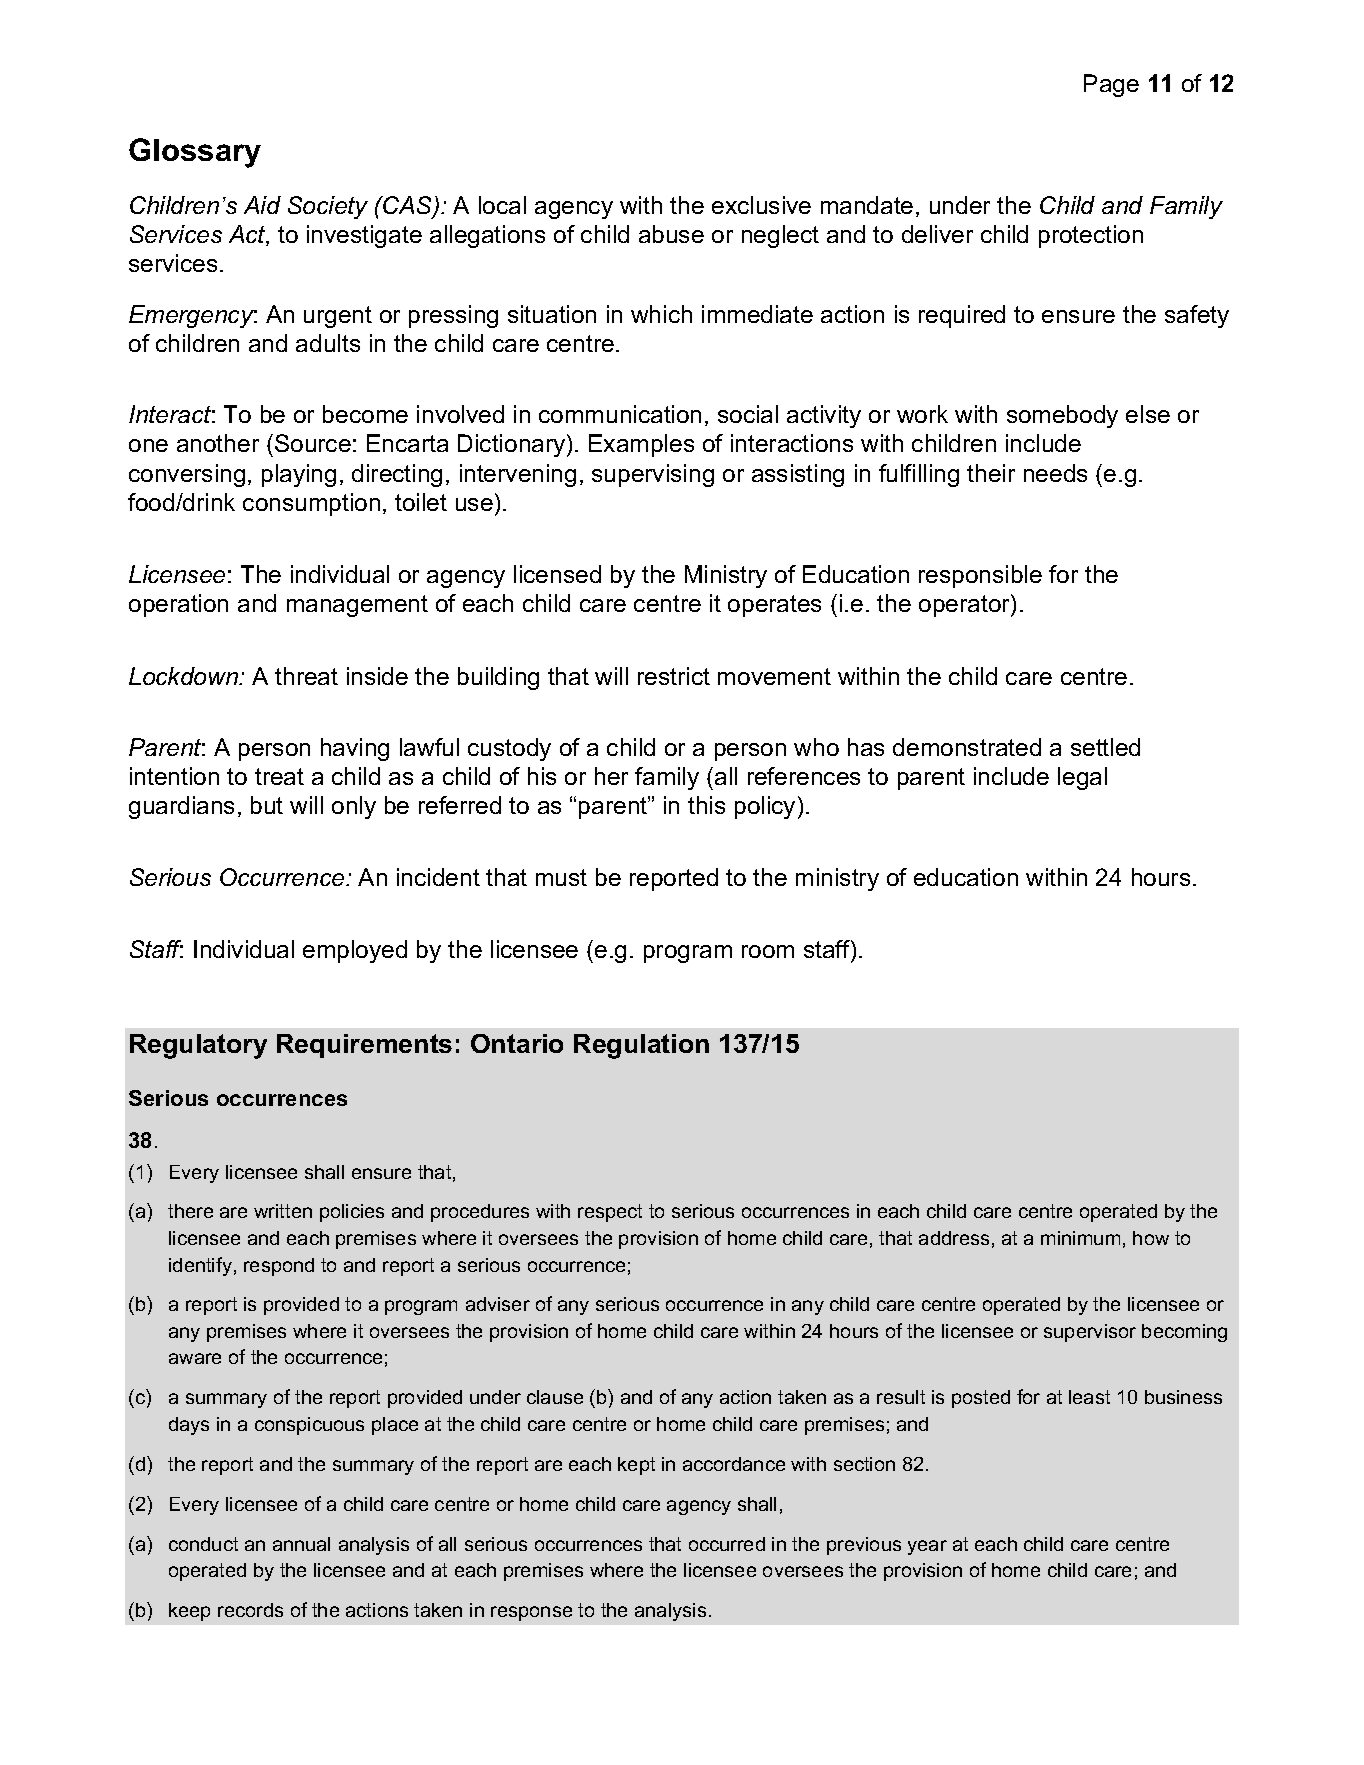 The image size is (1364, 1765). What do you see at coordinates (727, 1544) in the document?
I see `occurred` at bounding box center [727, 1544].
